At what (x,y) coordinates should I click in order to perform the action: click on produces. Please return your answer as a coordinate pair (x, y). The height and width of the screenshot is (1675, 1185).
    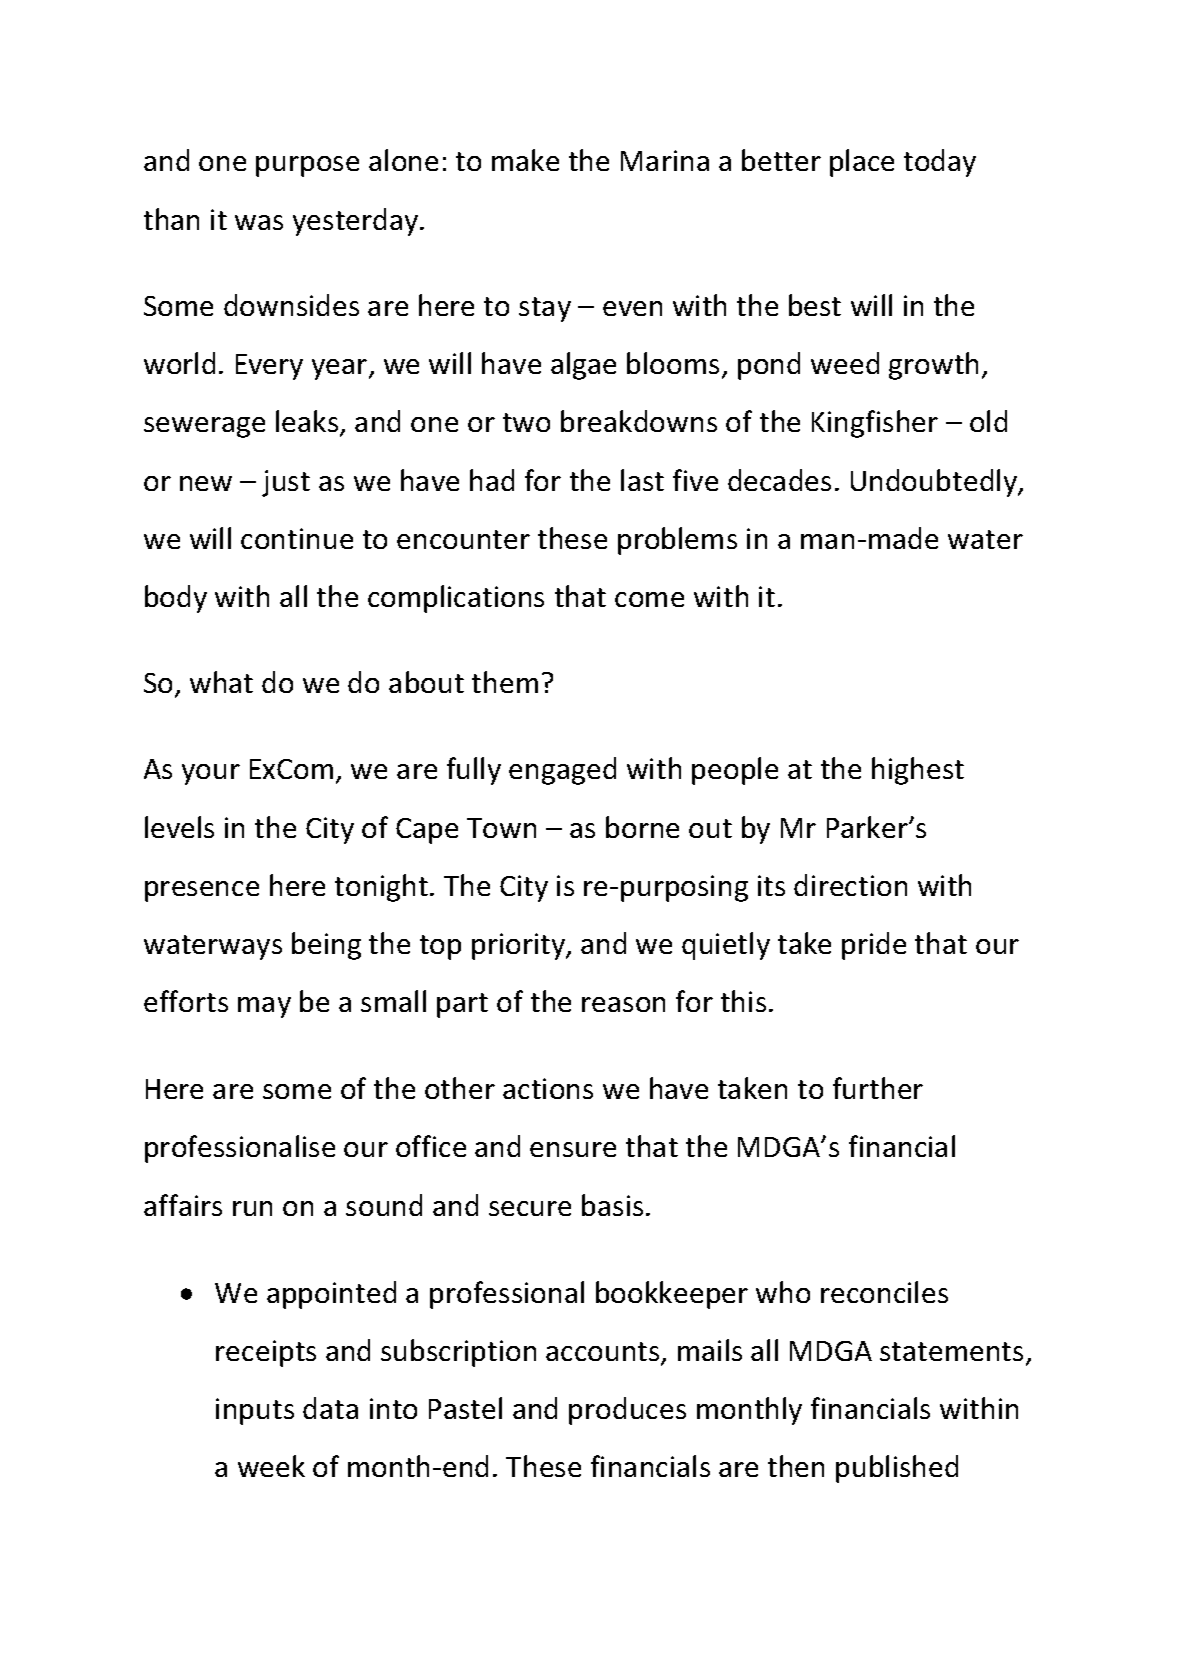
    Looking at the image, I should click on (627, 1411).
